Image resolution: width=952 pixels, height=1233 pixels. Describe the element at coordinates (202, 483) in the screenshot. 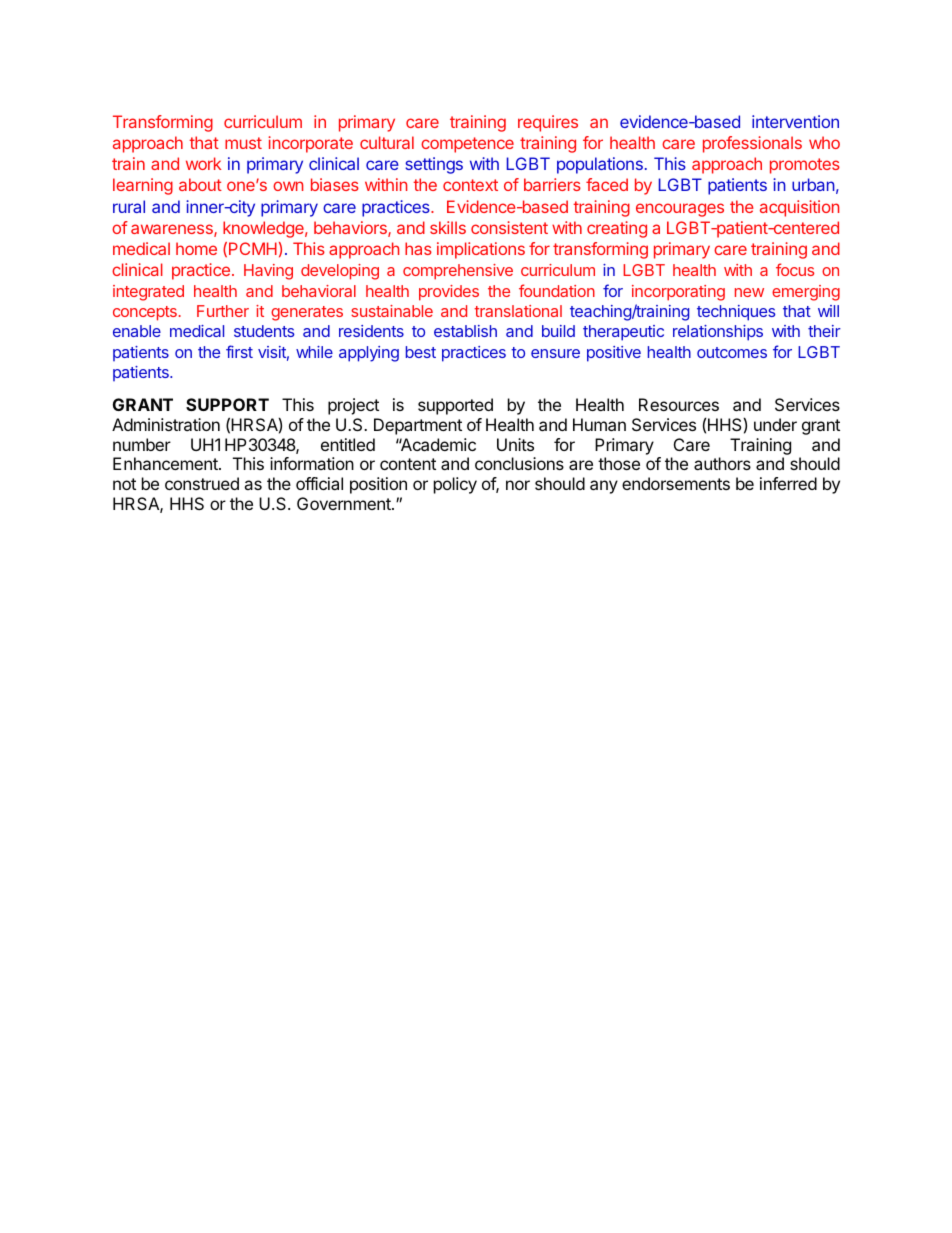

I see `construed` at that location.
